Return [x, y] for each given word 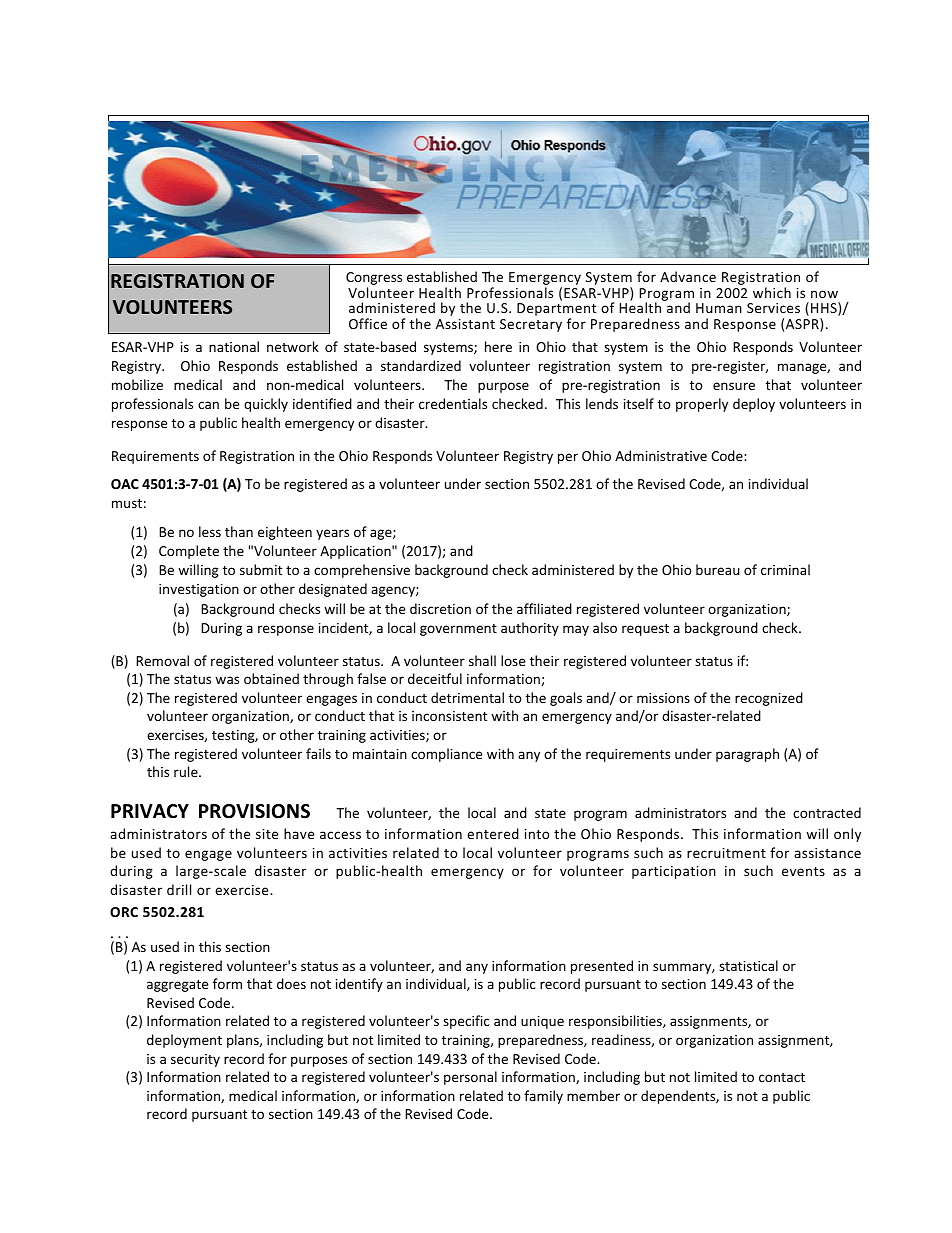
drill [179, 889]
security [195, 1060]
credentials [453, 403]
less [210, 531]
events [803, 871]
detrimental [467, 697]
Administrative [661, 455]
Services [773, 308]
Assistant [465, 324]
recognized [769, 699]
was [227, 680]
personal [470, 1078]
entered [493, 833]
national [234, 346]
